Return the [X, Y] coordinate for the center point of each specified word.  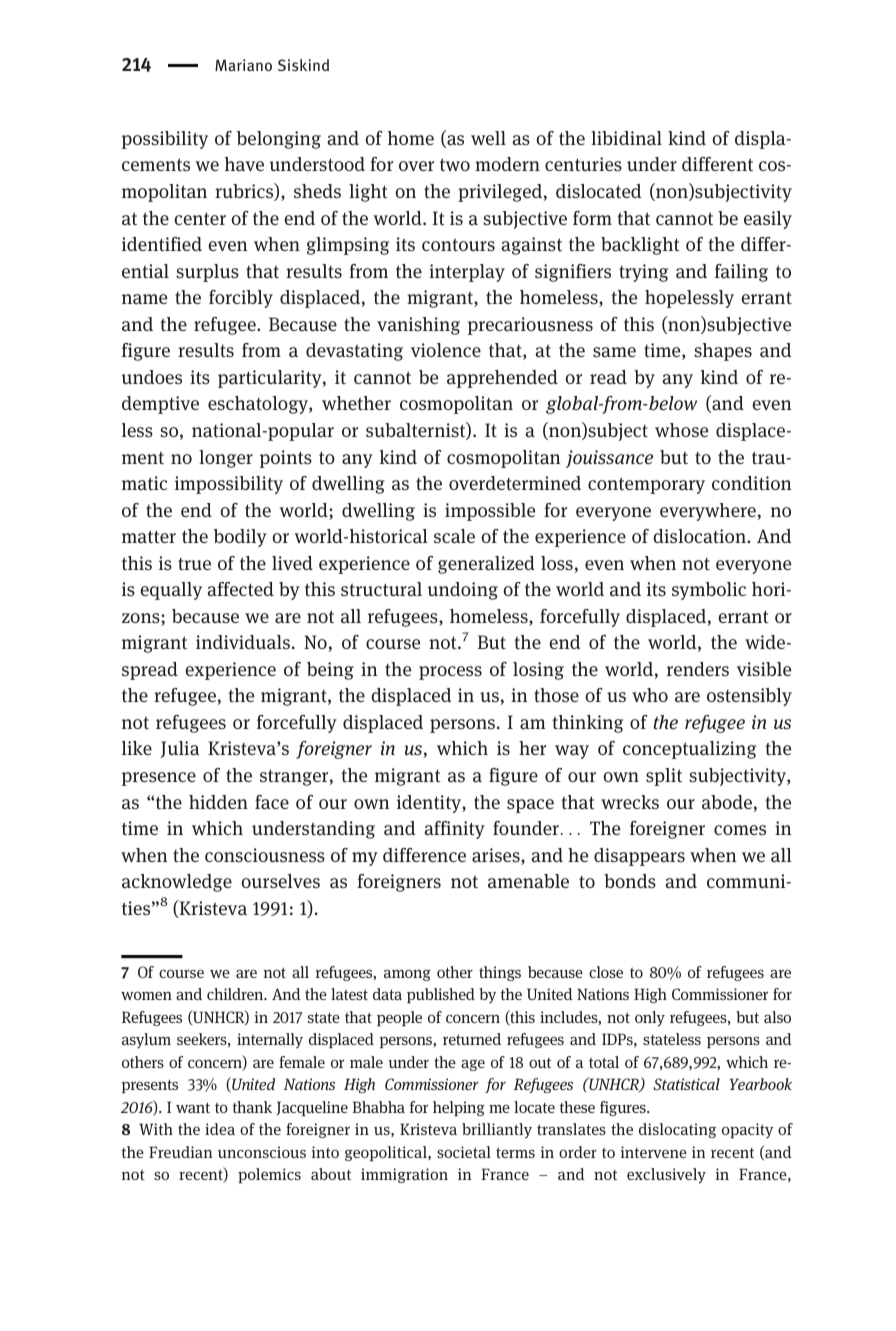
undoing [463, 591]
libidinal [626, 138]
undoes [152, 377]
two [455, 164]
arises [497, 856]
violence [446, 350]
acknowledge [177, 883]
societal [464, 1152]
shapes [723, 352]
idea [220, 1129]
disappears [639, 857]
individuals [243, 642]
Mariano [243, 65]
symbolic [709, 591]
